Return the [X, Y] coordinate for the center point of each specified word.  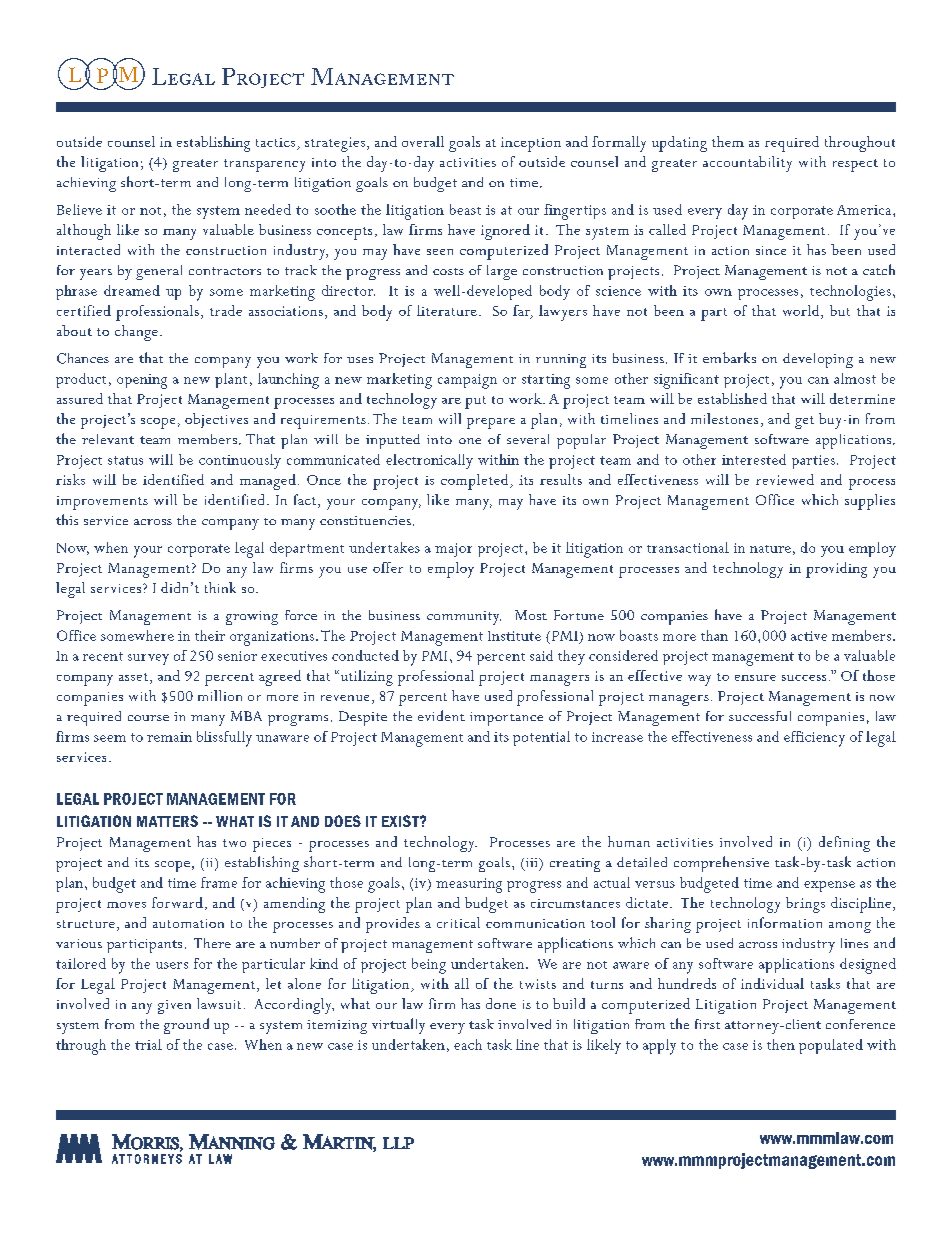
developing [818, 360]
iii [533, 862]
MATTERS [167, 821]
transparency [264, 165]
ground [186, 1026]
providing [836, 570]
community [464, 618]
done [501, 1003]
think [220, 587]
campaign [467, 381]
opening [142, 381]
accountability [747, 164]
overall [423, 141]
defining [844, 844]
